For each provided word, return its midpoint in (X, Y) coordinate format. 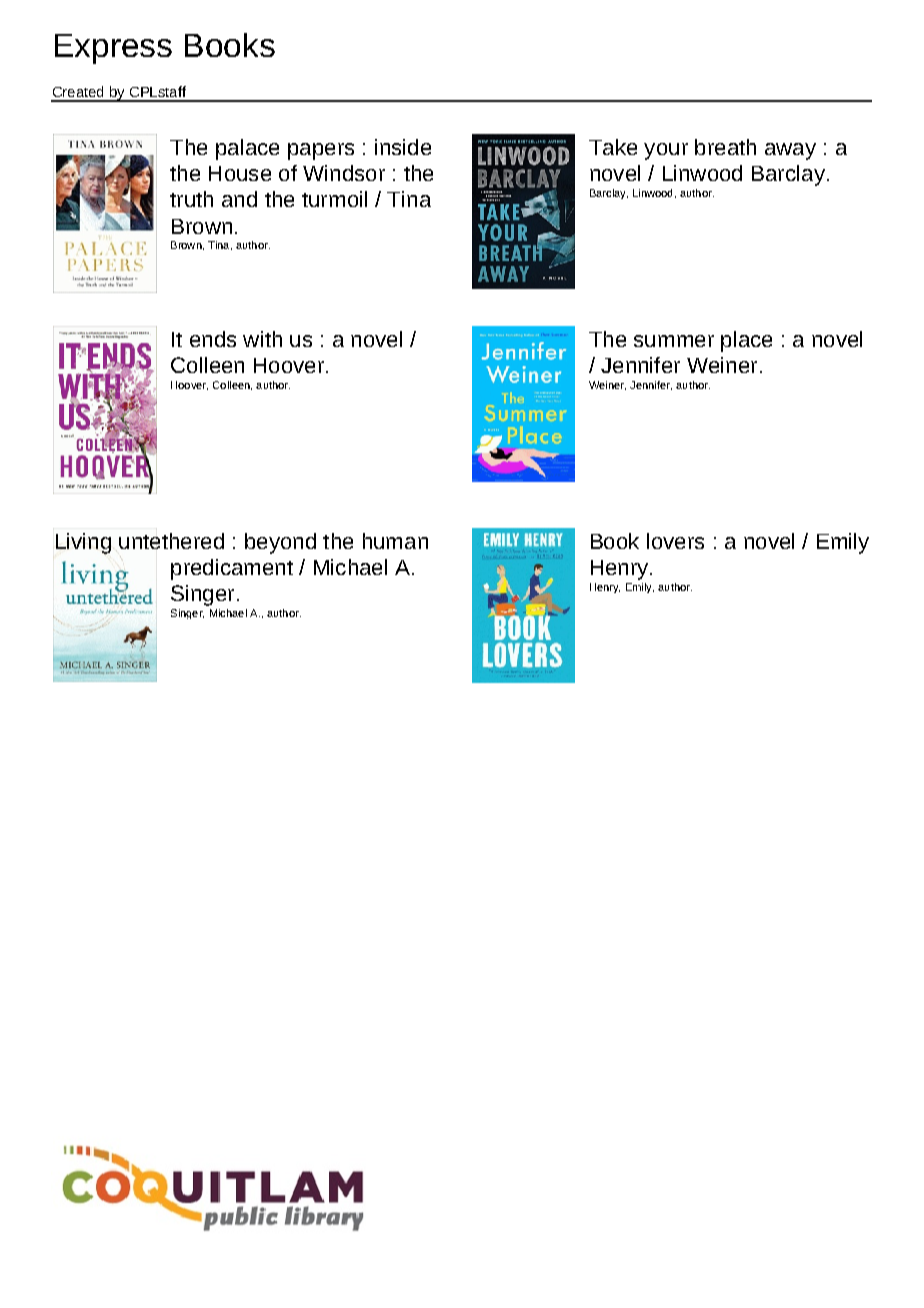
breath (725, 147)
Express (113, 49)
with (262, 339)
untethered (171, 541)
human (395, 541)
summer (674, 341)
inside (403, 147)
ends (213, 339)
